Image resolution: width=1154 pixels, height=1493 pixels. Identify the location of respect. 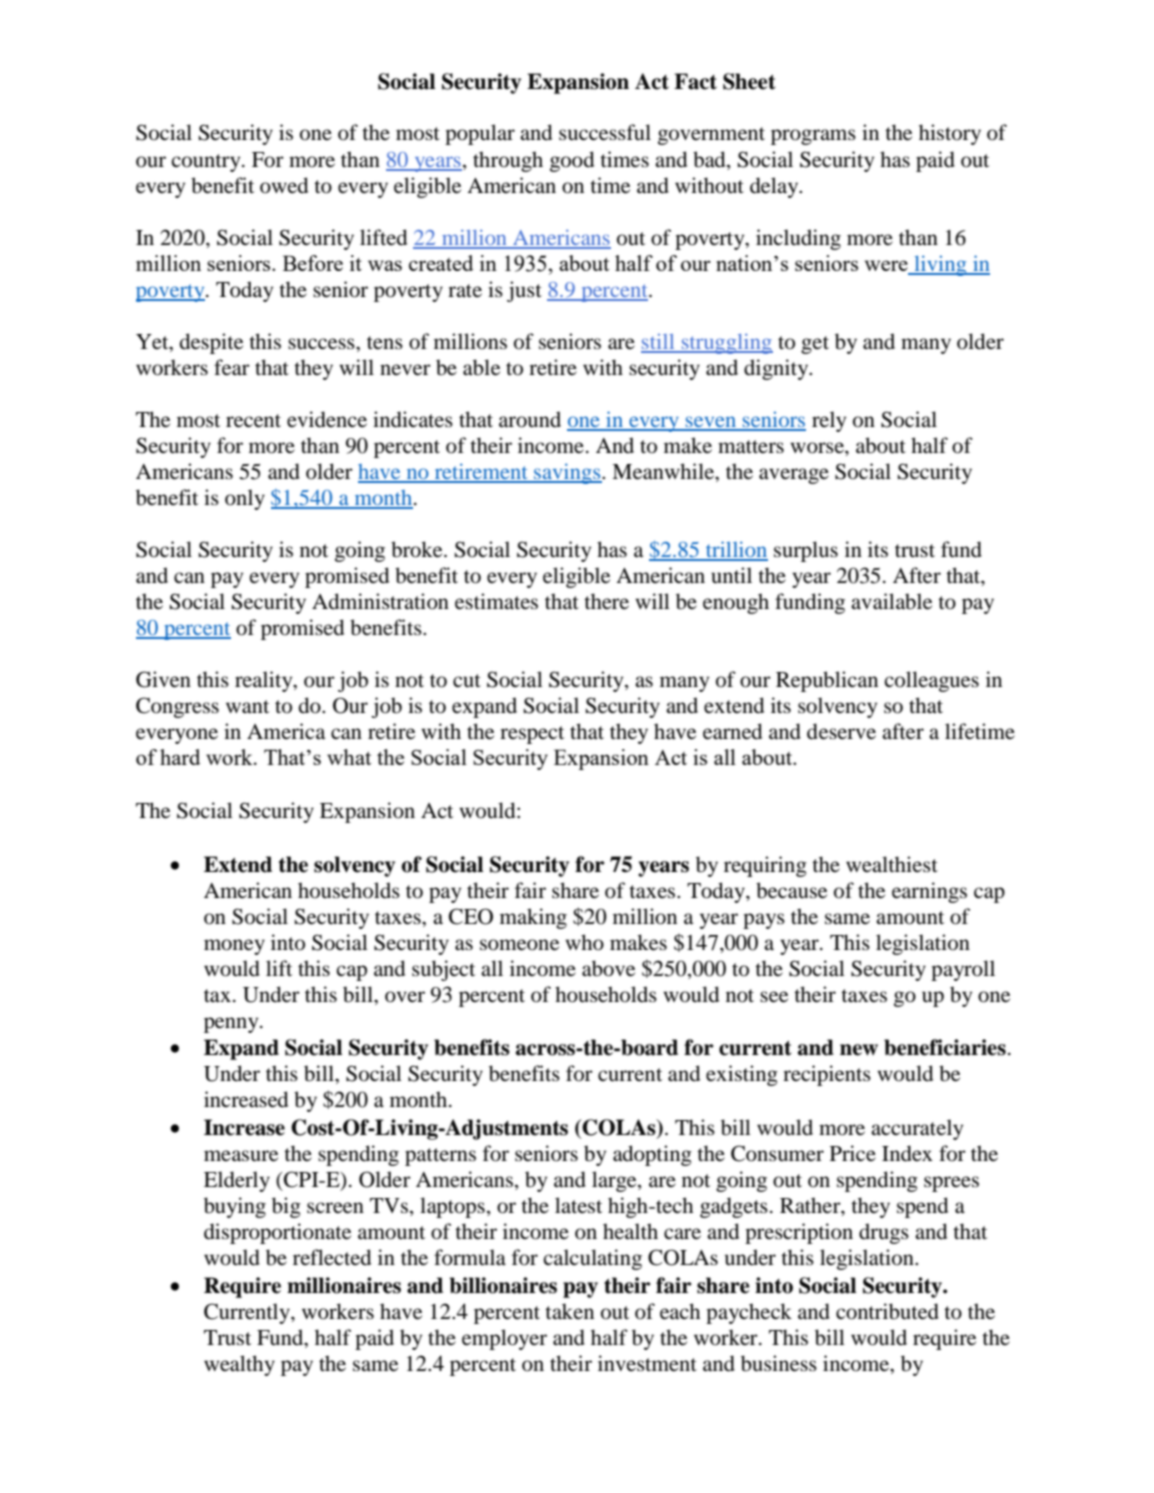
(532, 735).
